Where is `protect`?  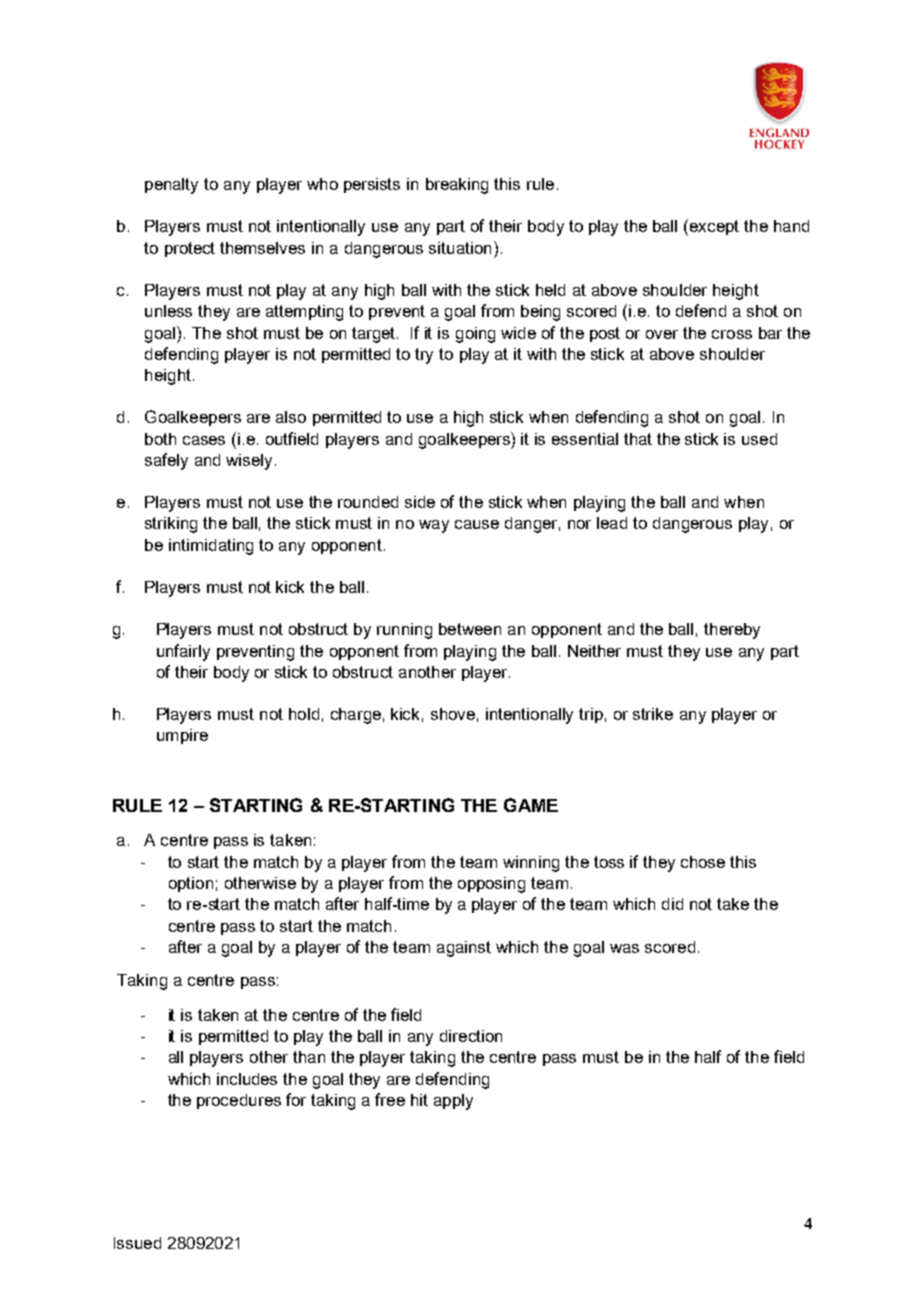
protect is located at coordinates (190, 249).
